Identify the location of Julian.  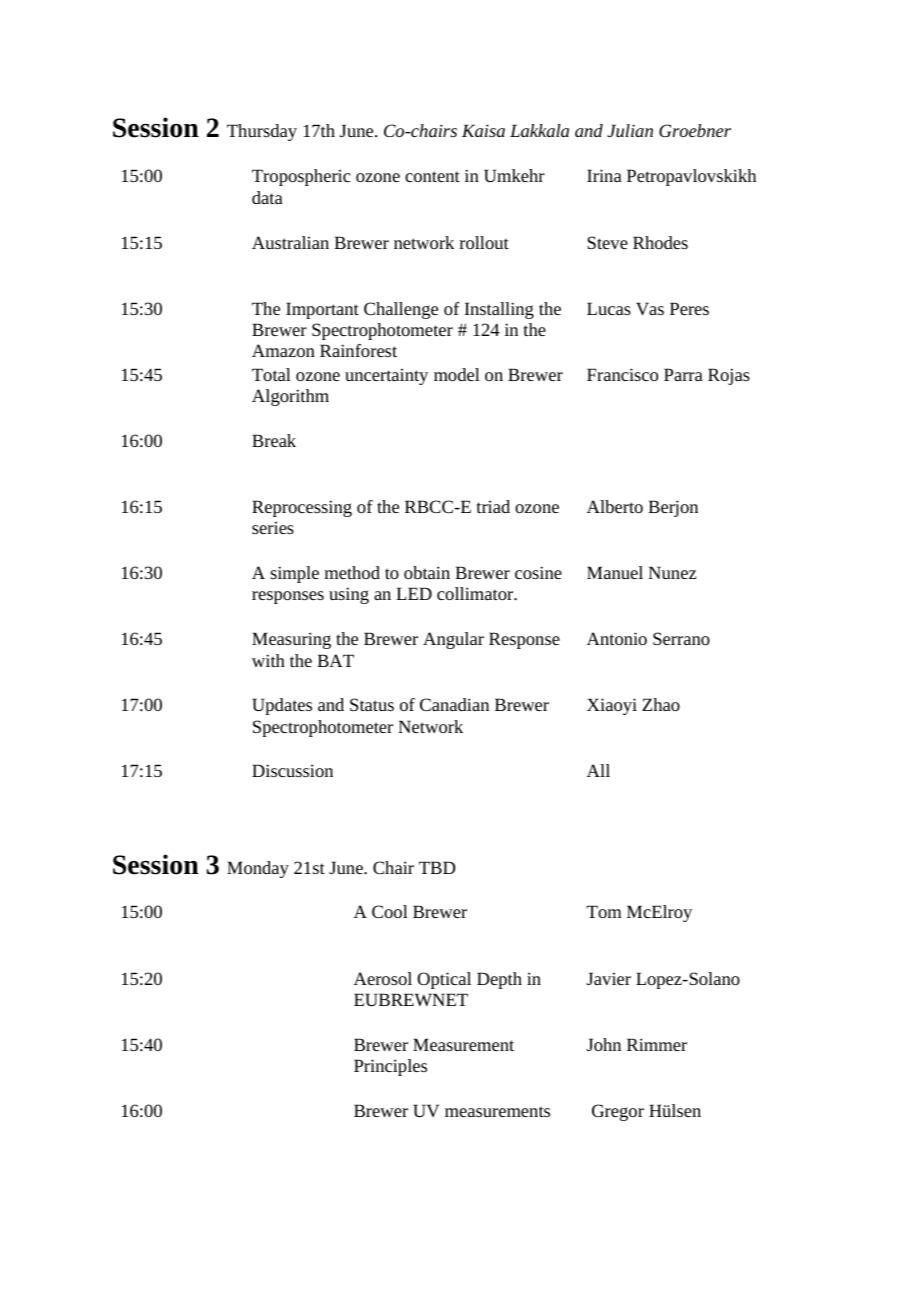
(630, 130).
